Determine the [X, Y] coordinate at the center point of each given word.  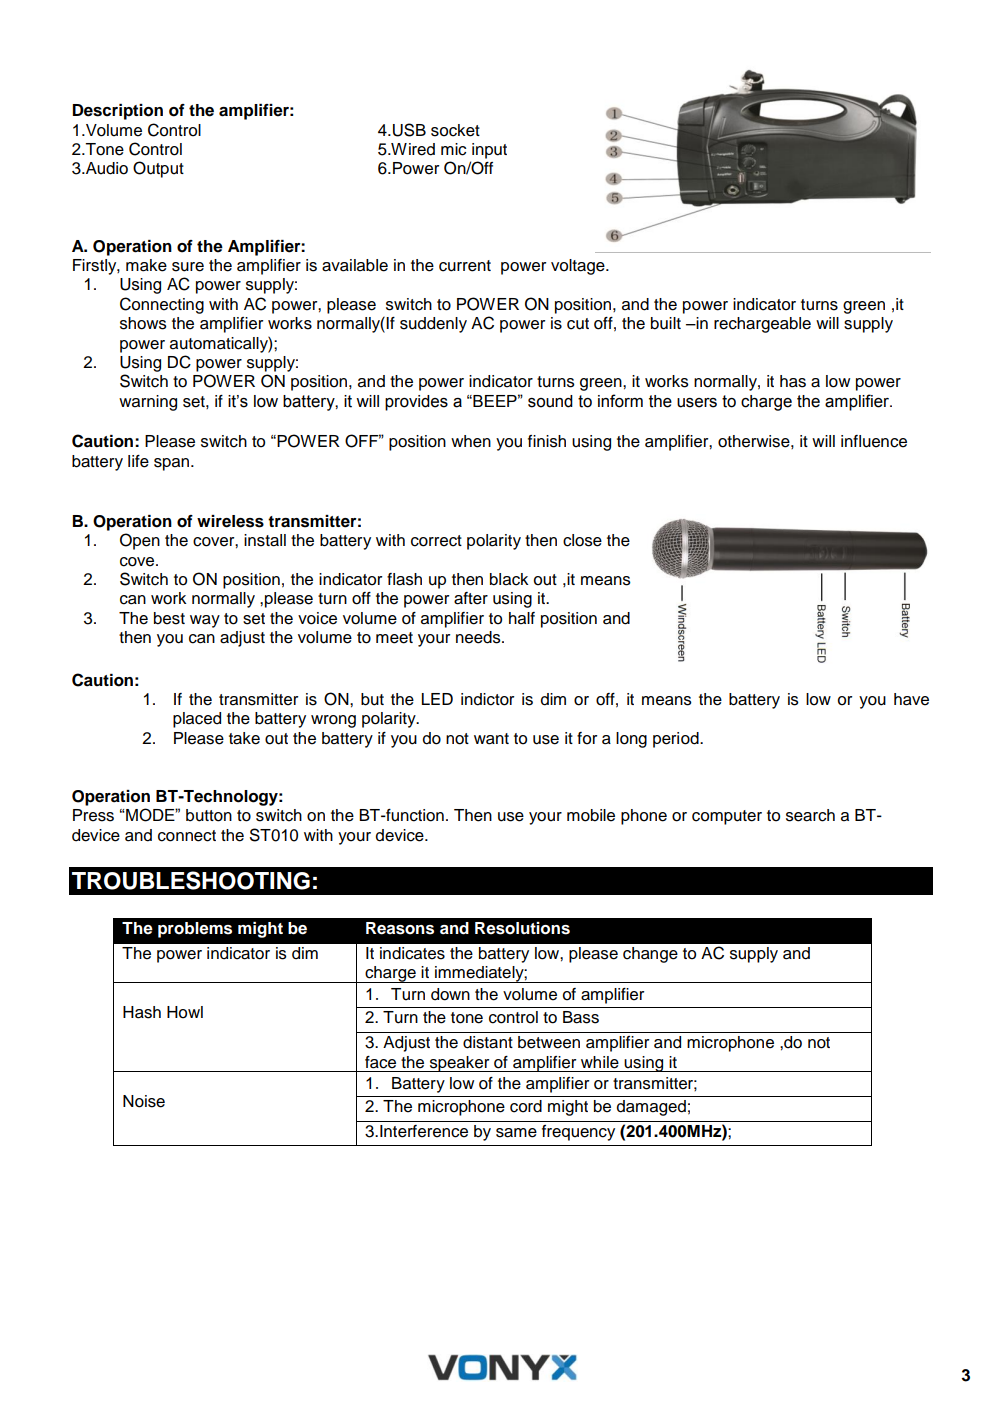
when [471, 441]
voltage [579, 267]
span [173, 464]
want [491, 739]
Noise [144, 1101]
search [810, 815]
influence [874, 441]
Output [158, 169]
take [244, 738]
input [489, 151]
